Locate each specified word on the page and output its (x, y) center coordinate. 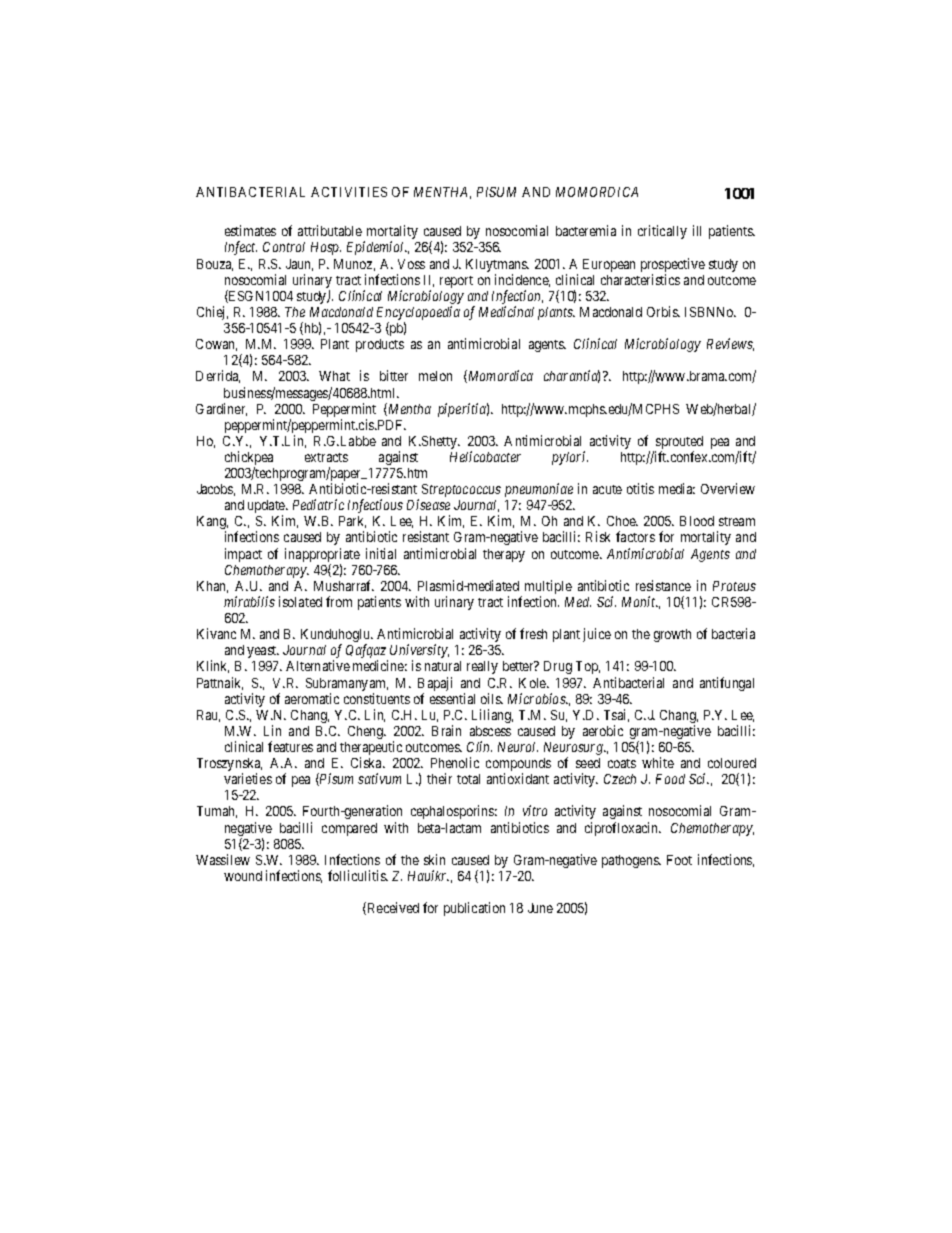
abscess (490, 731)
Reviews (730, 344)
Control (284, 247)
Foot (679, 860)
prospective (673, 266)
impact (243, 555)
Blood (697, 521)
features (290, 746)
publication (474, 909)
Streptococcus (461, 490)
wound (243, 876)
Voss (411, 264)
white (658, 762)
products (380, 345)
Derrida (218, 376)
